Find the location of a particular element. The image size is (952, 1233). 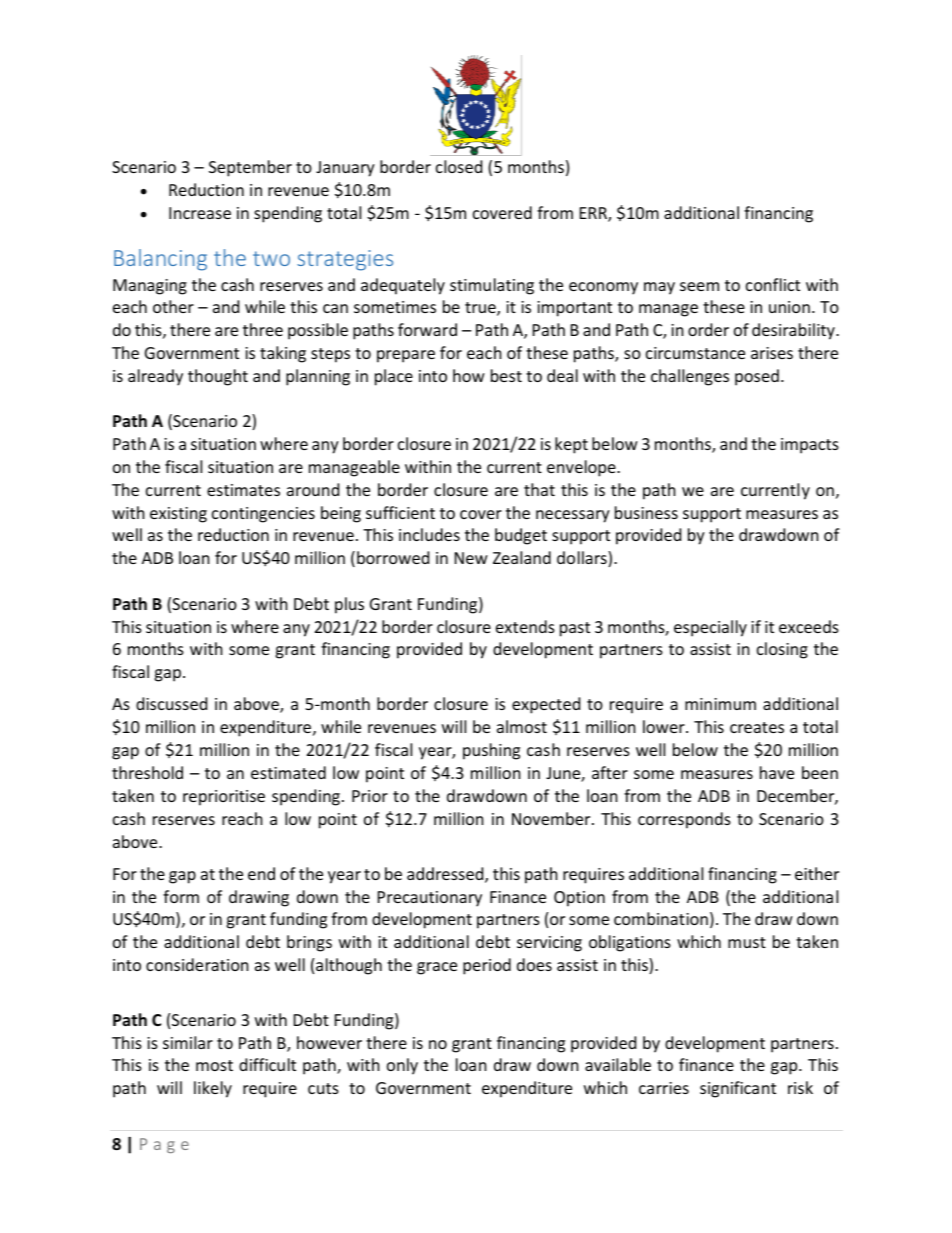

Increase is located at coordinates (200, 213).
